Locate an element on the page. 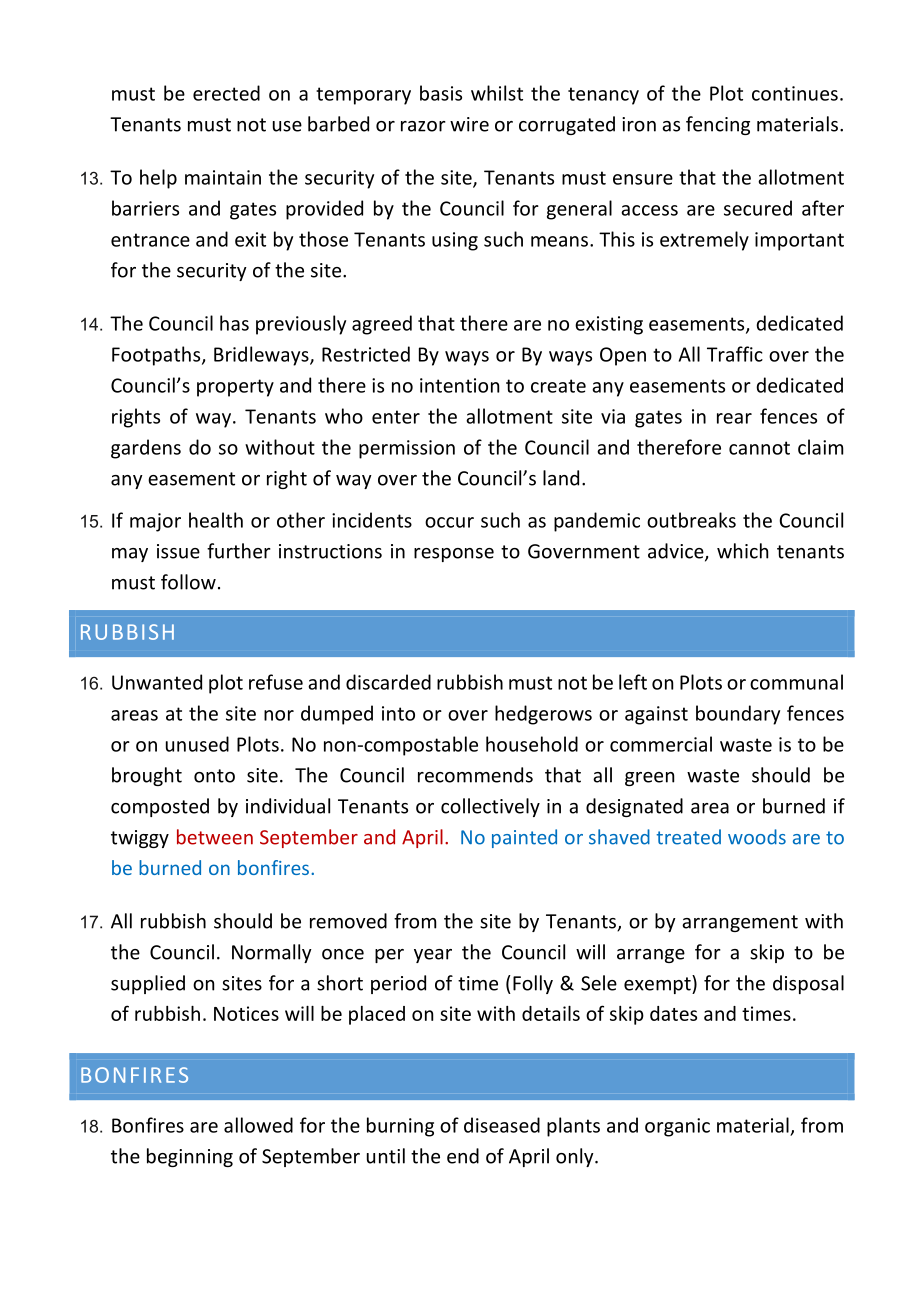  occur is located at coordinates (449, 522).
